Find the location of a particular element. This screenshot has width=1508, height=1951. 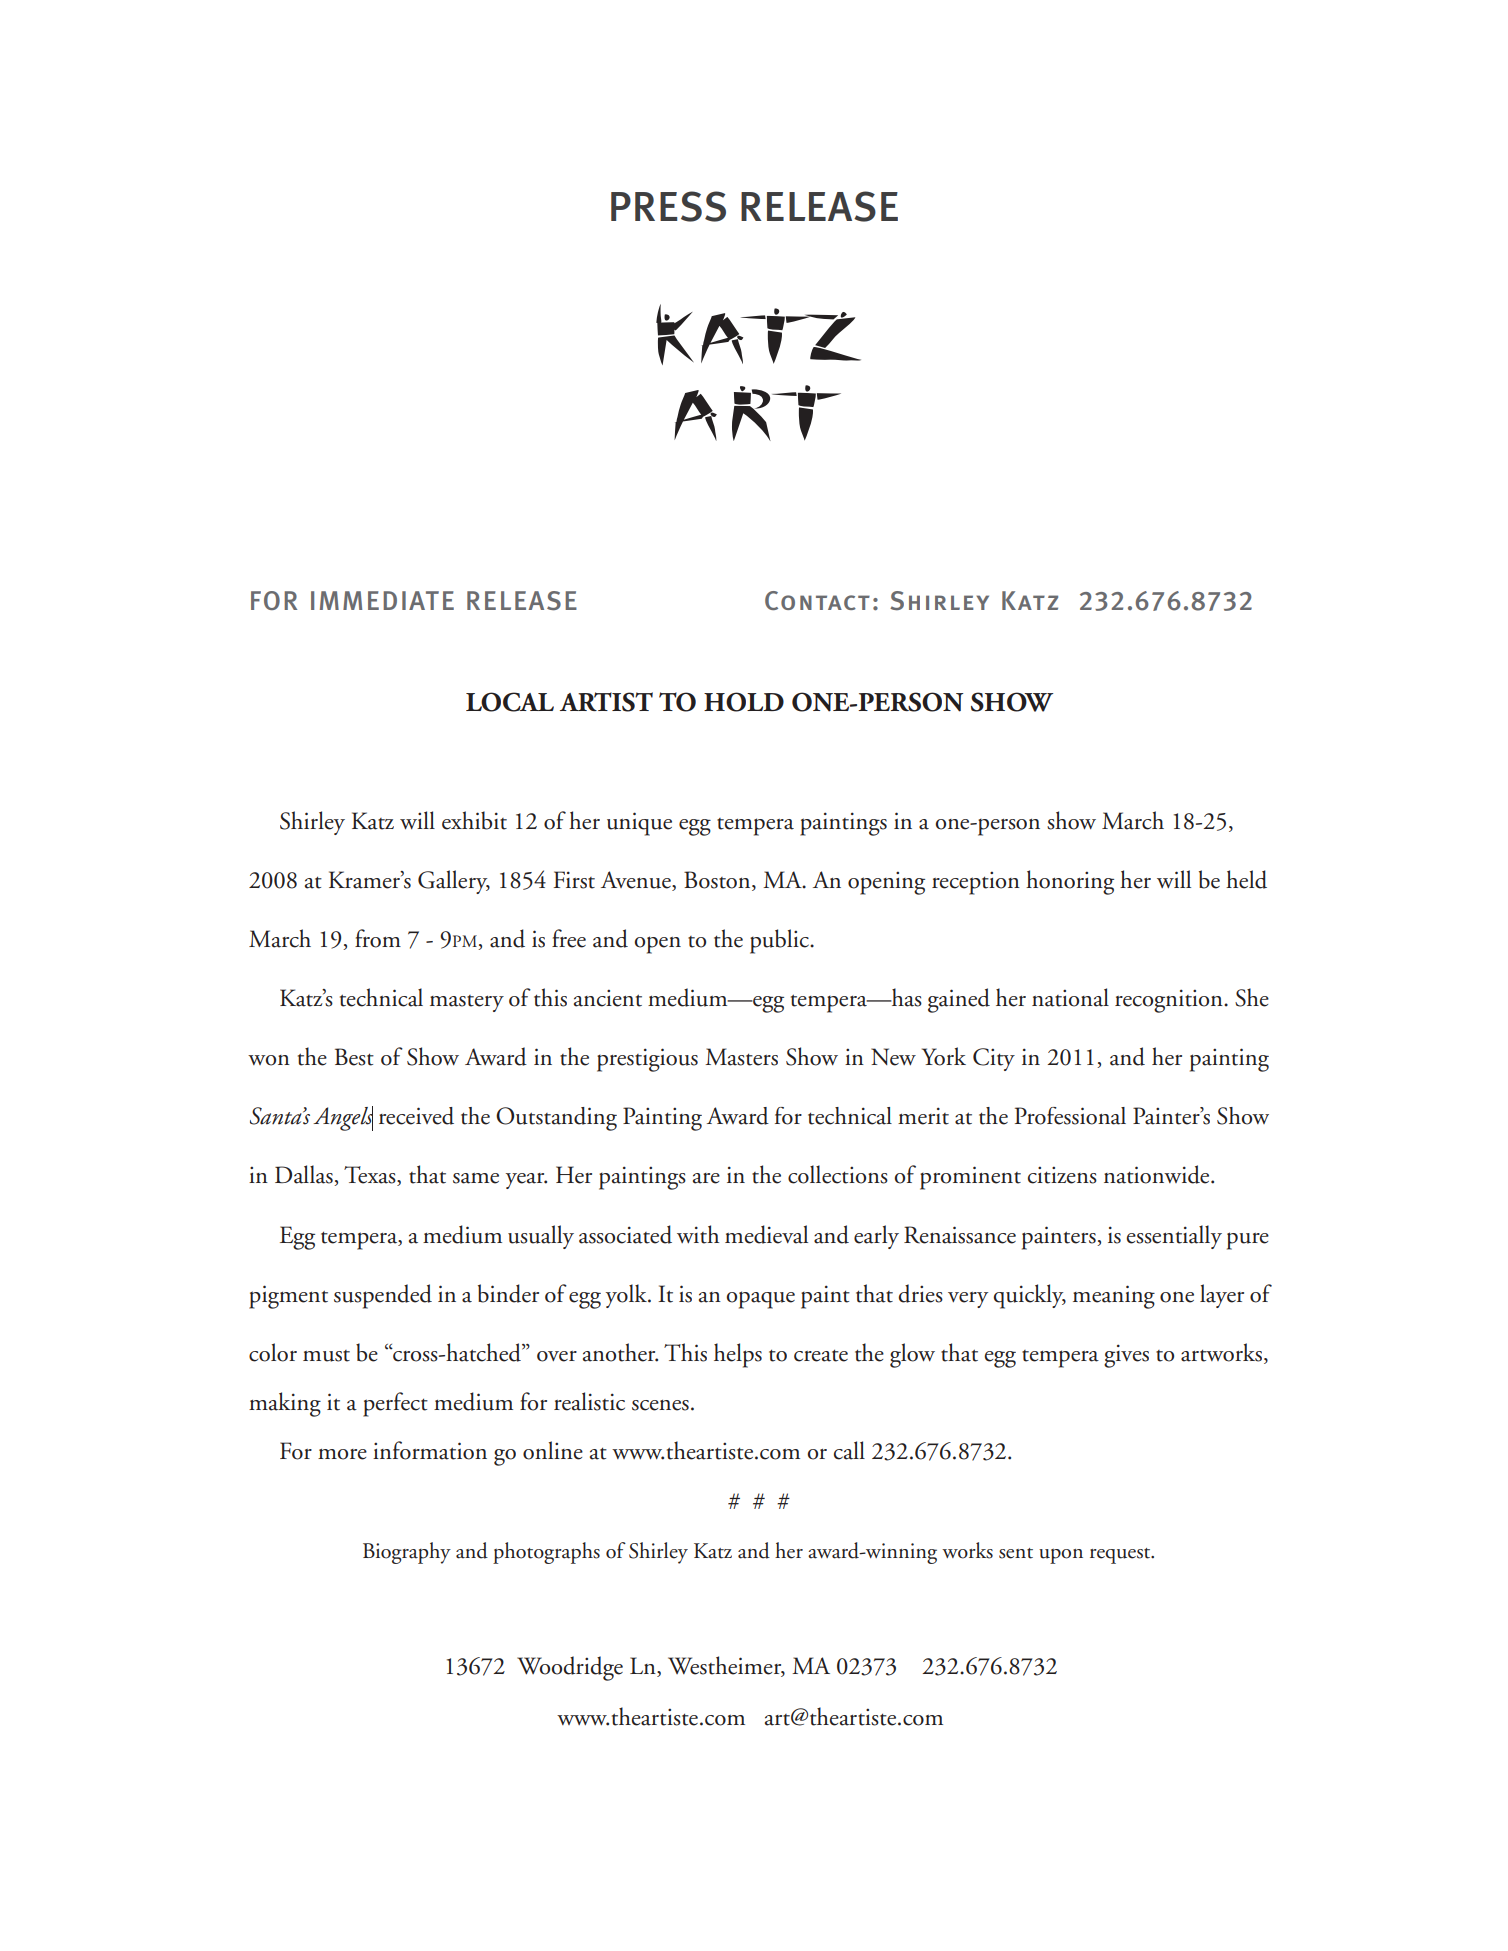

request is located at coordinates (1121, 1556).
